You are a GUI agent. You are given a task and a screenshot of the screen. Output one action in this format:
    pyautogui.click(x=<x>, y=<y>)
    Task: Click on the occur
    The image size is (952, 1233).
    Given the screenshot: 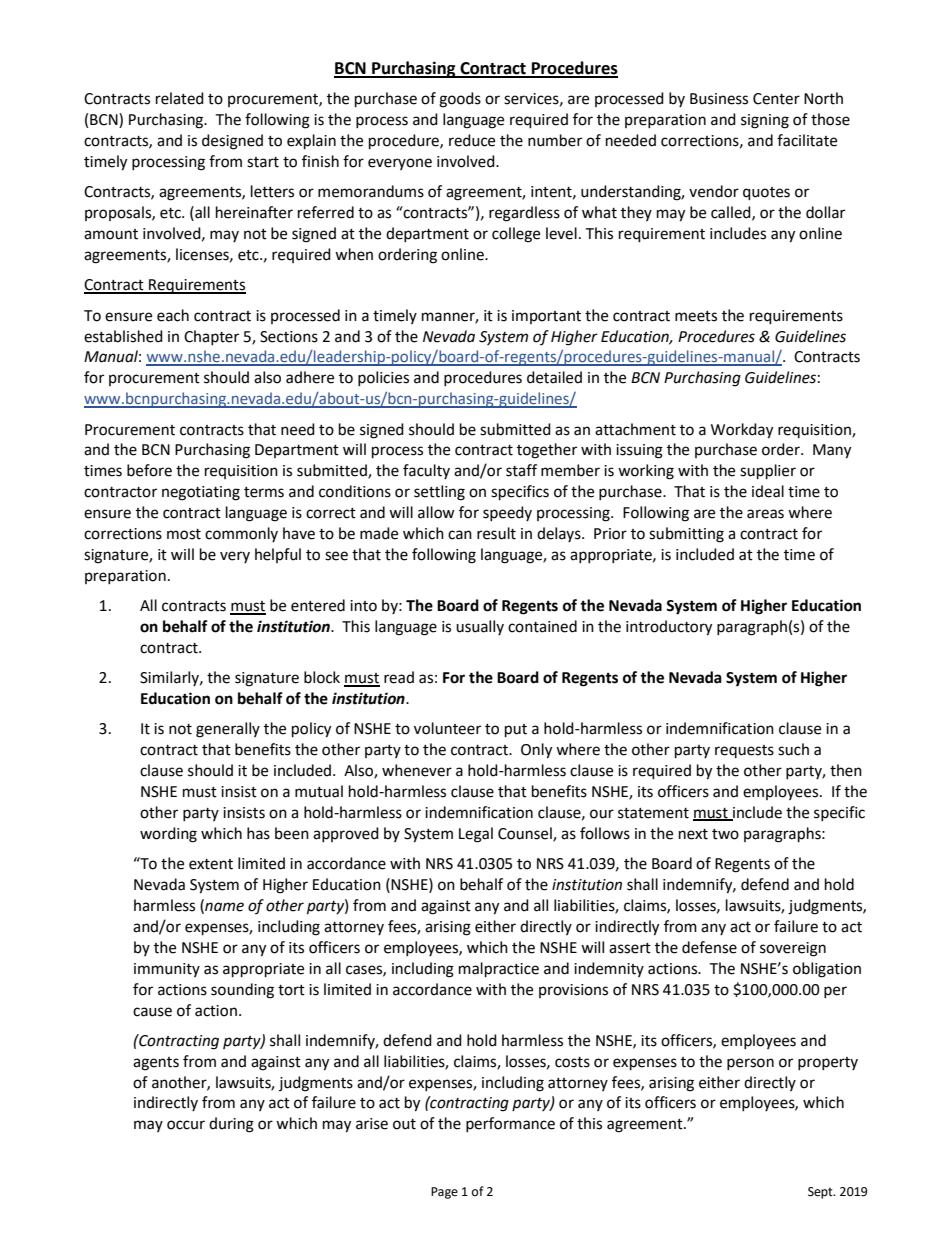 What is the action you would take?
    pyautogui.click(x=186, y=1125)
